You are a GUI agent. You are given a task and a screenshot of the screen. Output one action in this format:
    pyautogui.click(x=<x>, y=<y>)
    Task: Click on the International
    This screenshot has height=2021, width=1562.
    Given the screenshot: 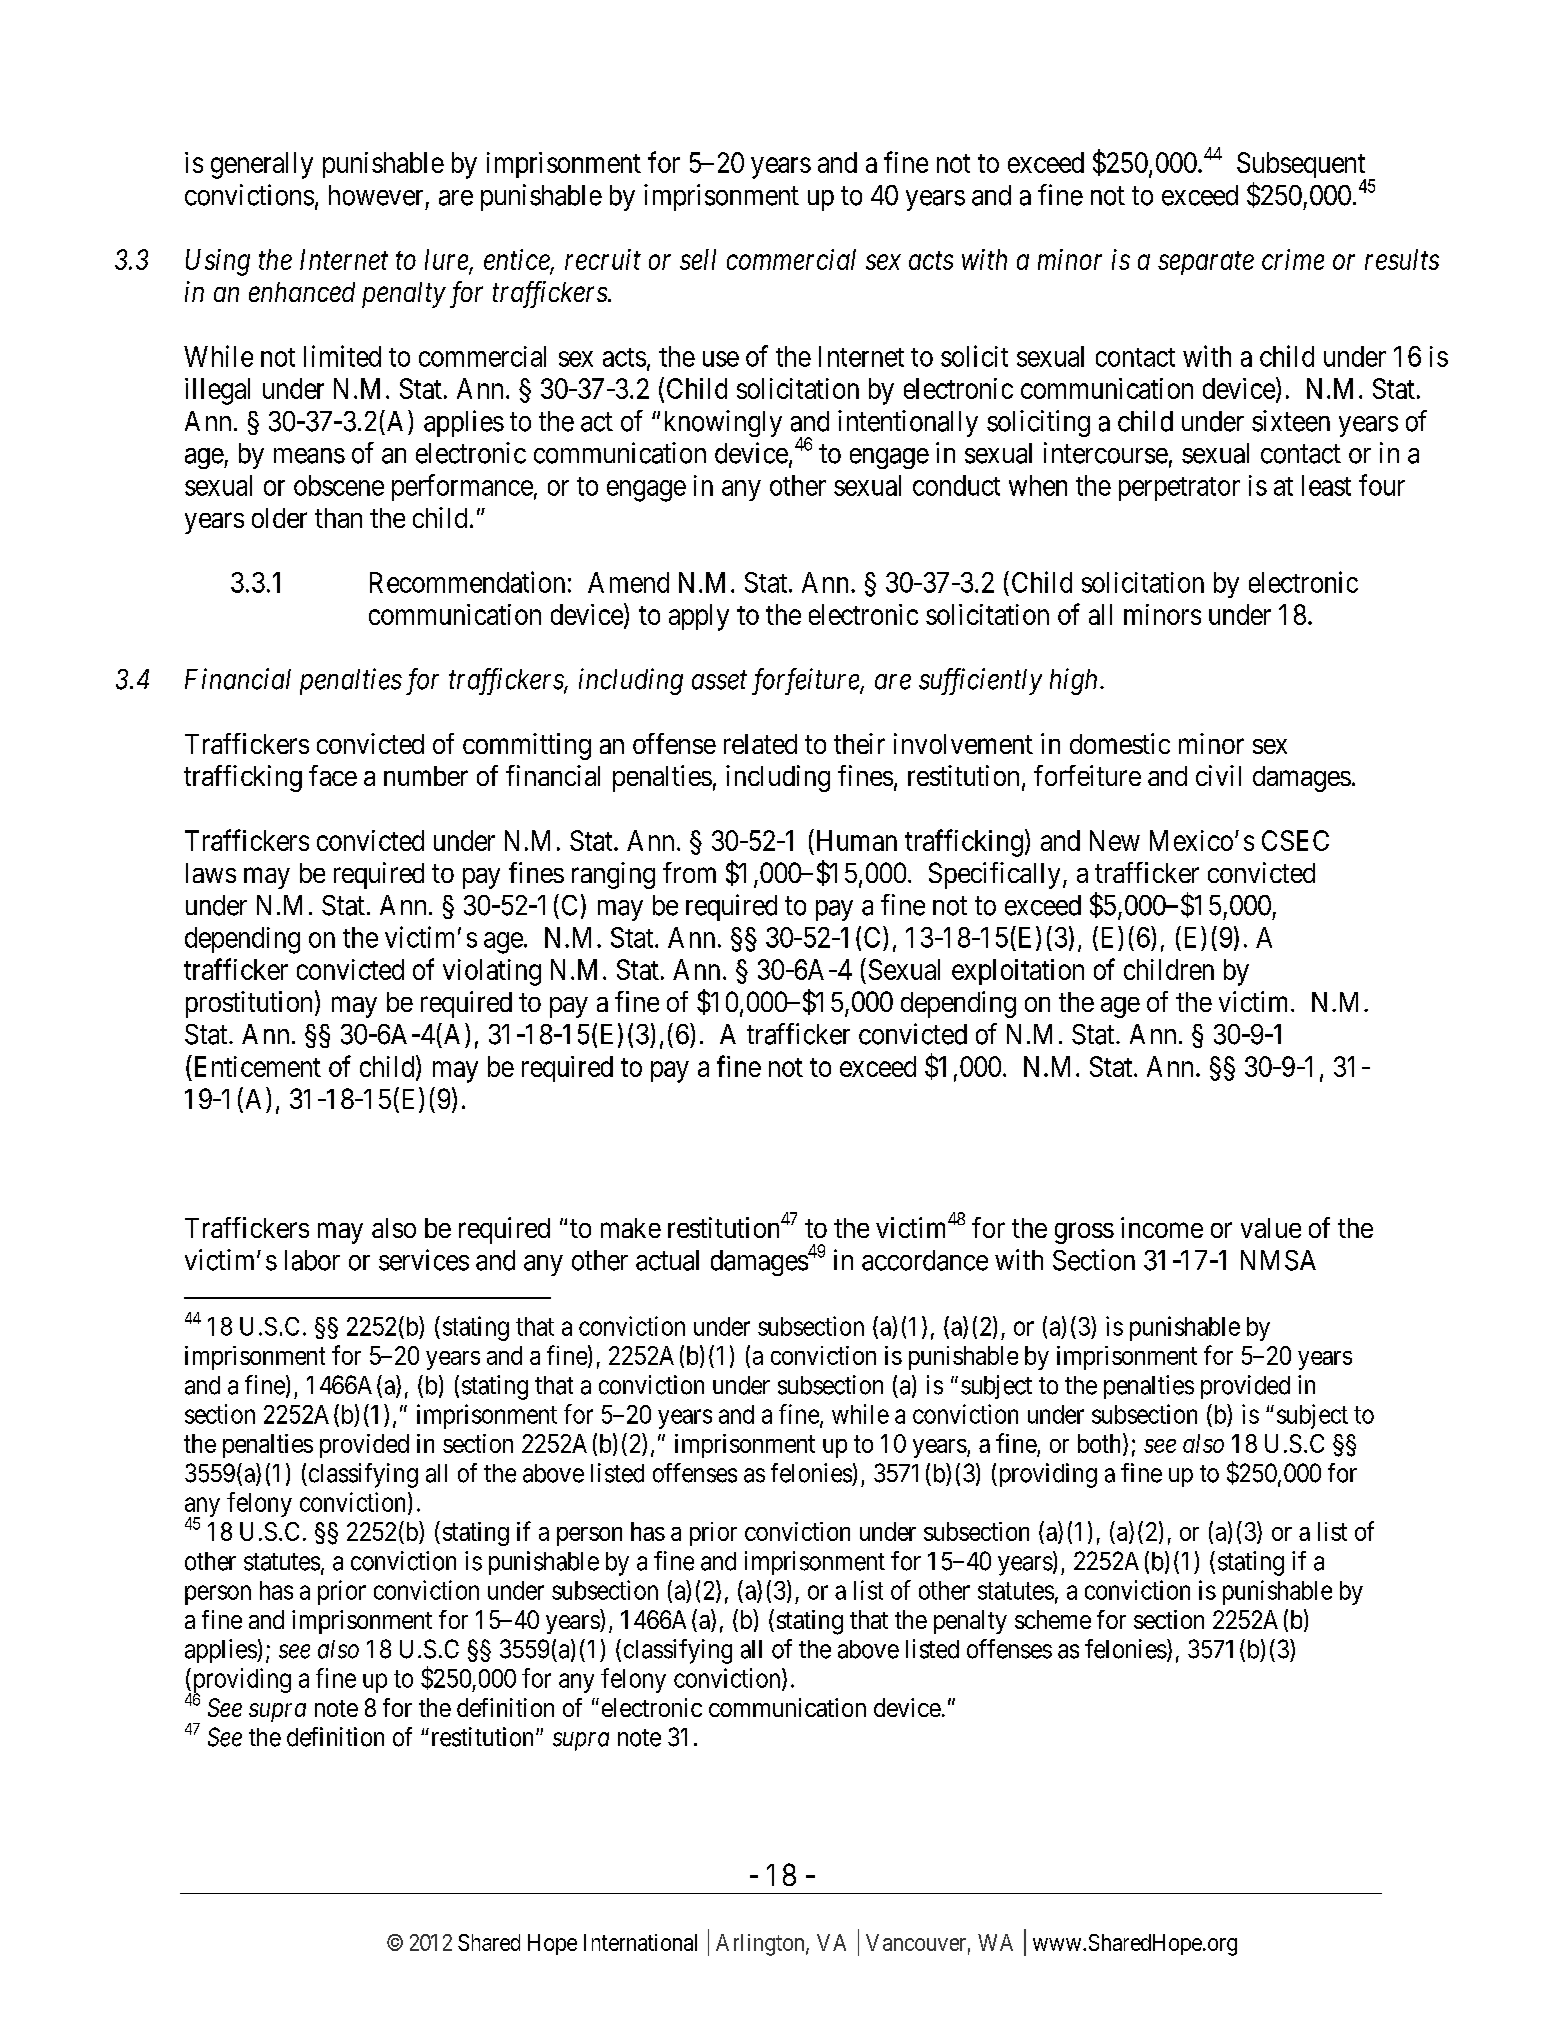 What is the action you would take?
    pyautogui.click(x=640, y=1942)
